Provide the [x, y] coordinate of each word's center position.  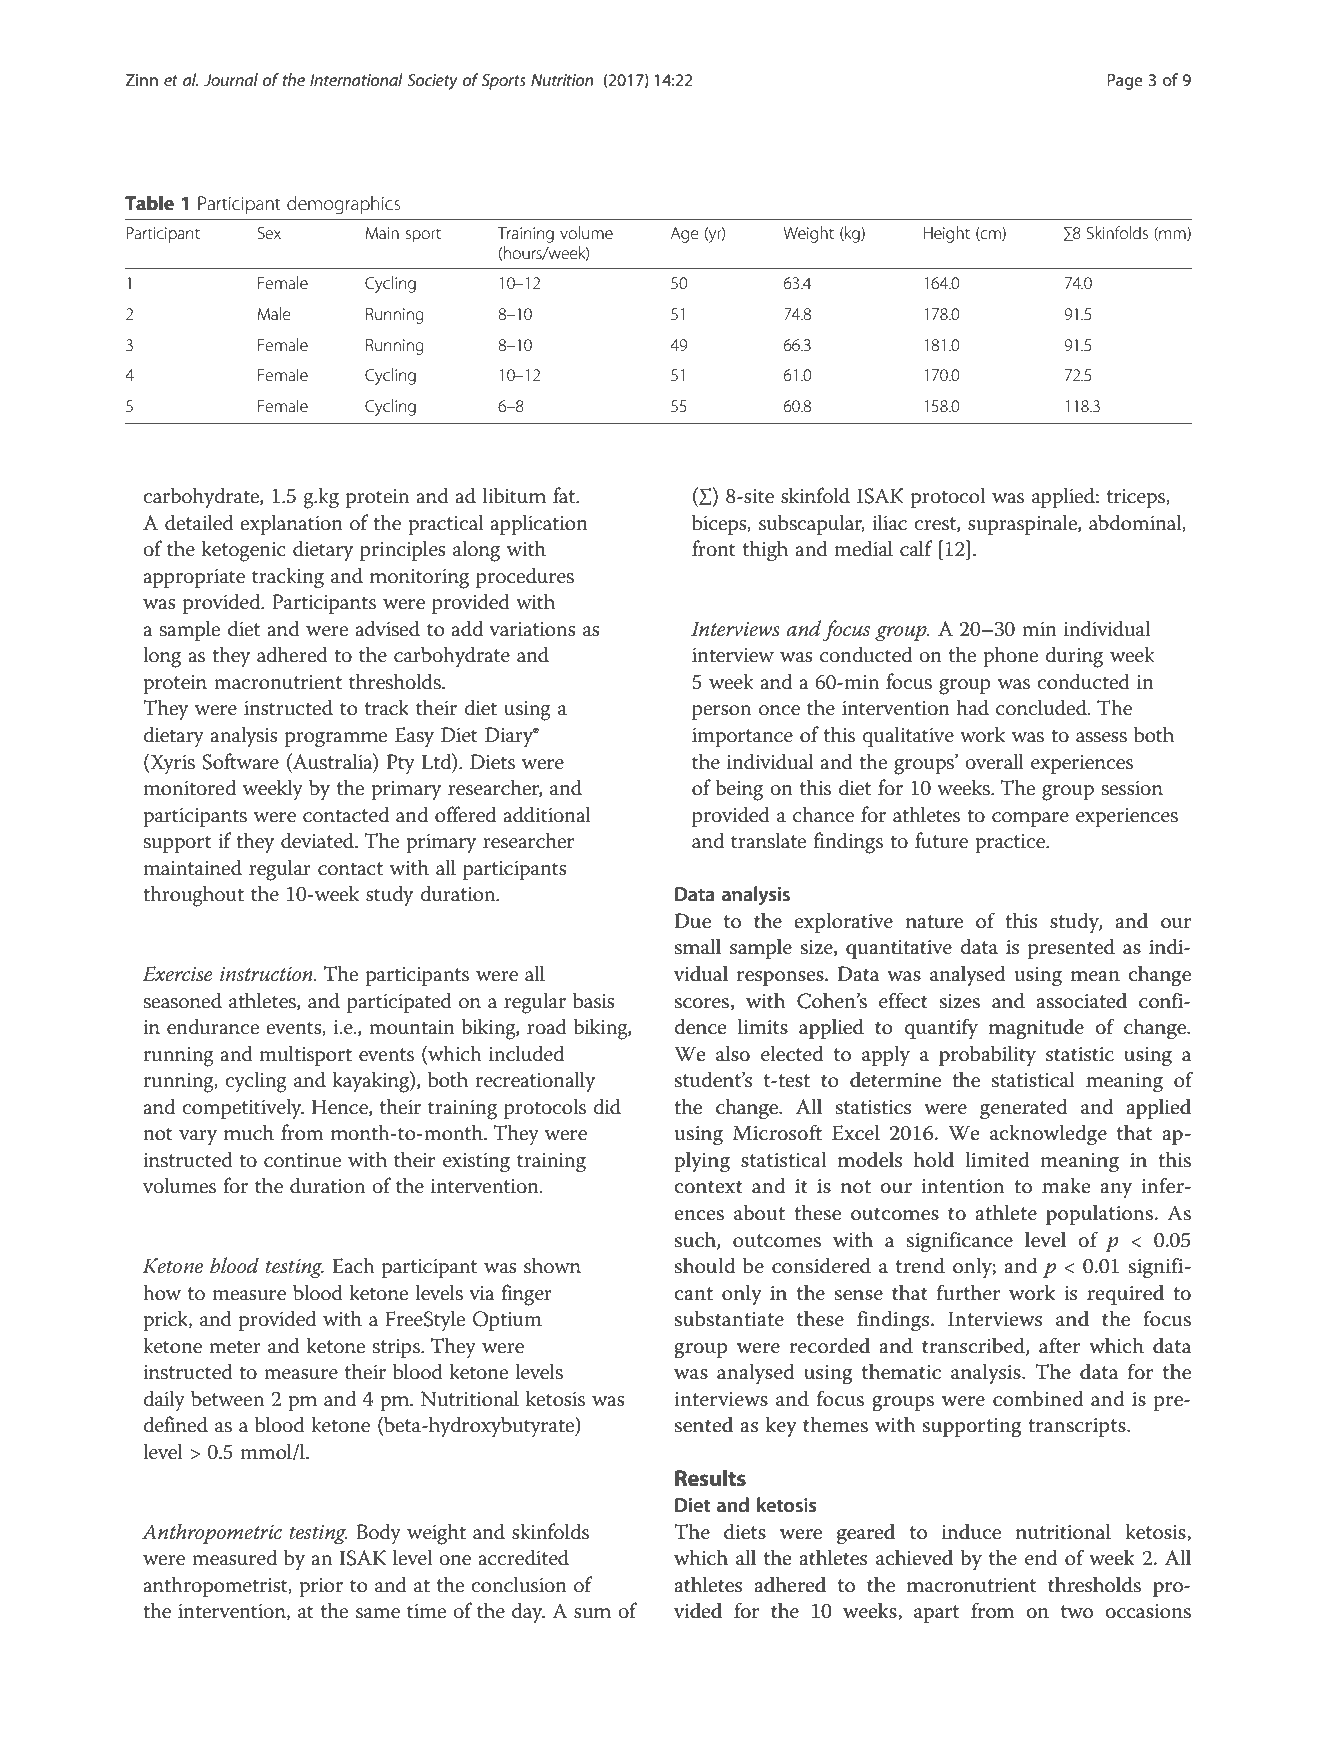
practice [1011, 843]
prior [321, 1587]
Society [432, 82]
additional [547, 814]
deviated [319, 840]
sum [592, 1613]
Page [1125, 82]
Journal [231, 79]
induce [971, 1531]
